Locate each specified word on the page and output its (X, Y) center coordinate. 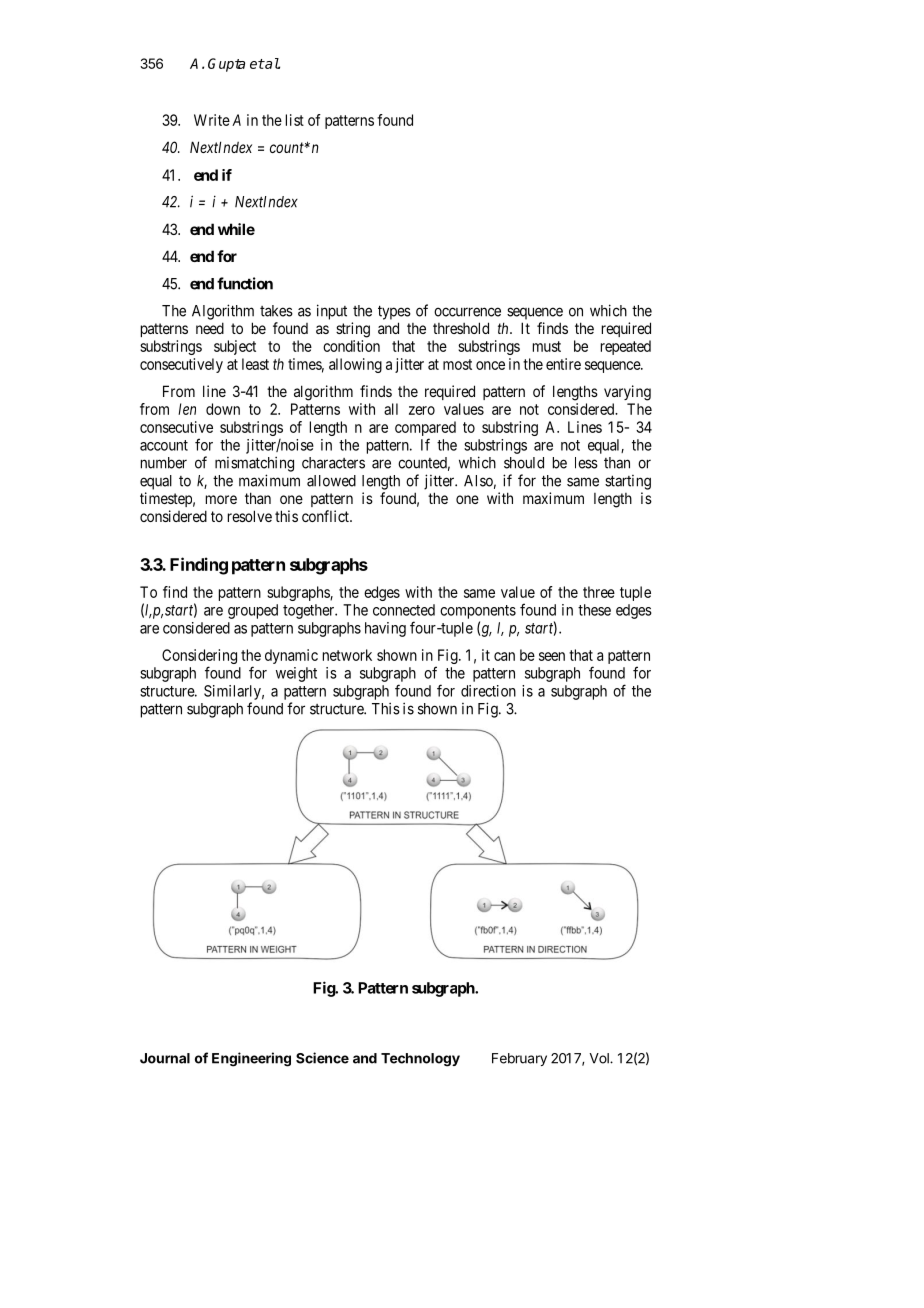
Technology (420, 1060)
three (599, 592)
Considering (199, 658)
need (210, 328)
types (394, 312)
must (547, 346)
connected (404, 610)
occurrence (467, 312)
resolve (250, 516)
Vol (600, 1058)
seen (552, 656)
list (295, 120)
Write (212, 120)
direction (488, 691)
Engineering (251, 1059)
